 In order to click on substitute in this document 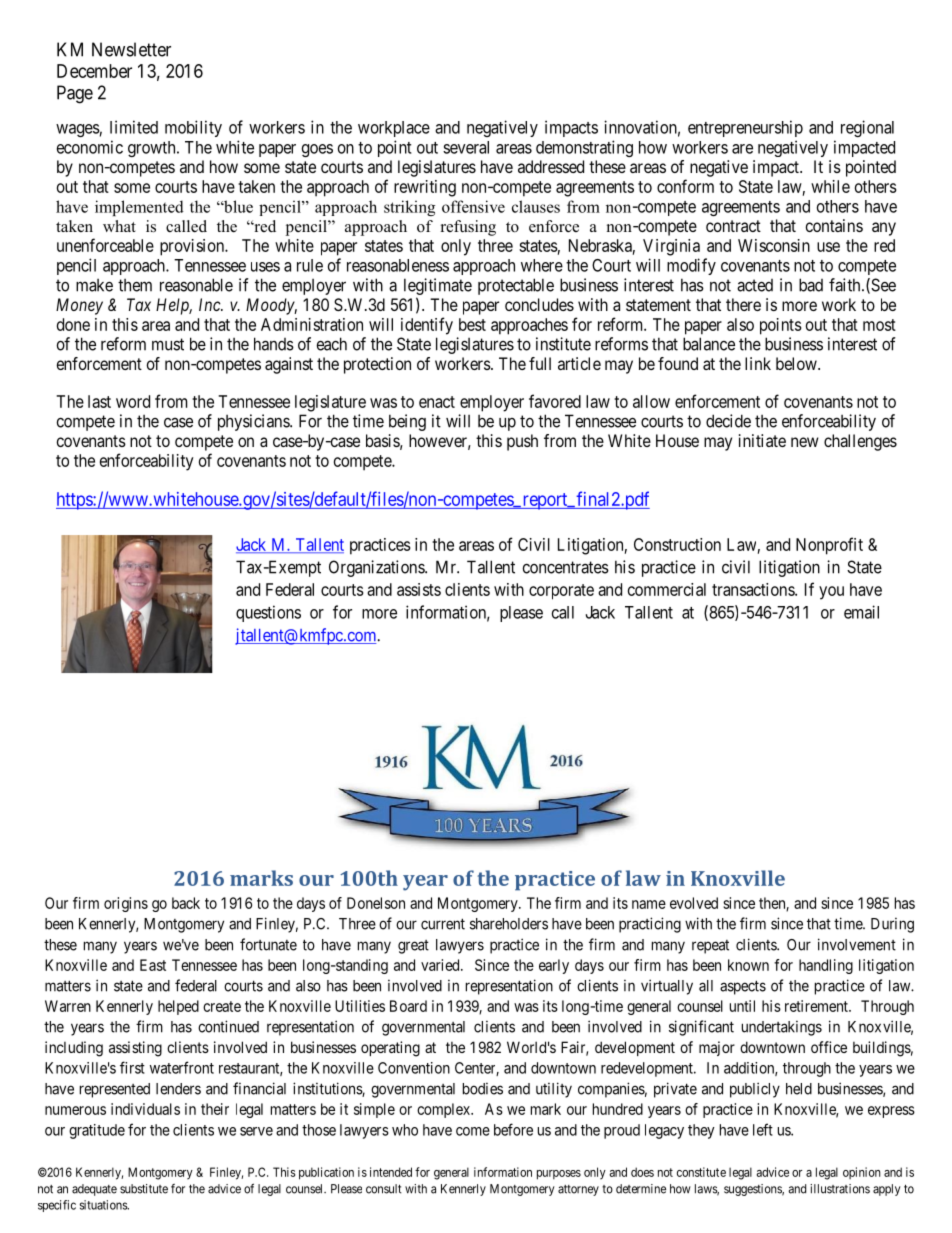, I will do `click(144, 1189)`.
